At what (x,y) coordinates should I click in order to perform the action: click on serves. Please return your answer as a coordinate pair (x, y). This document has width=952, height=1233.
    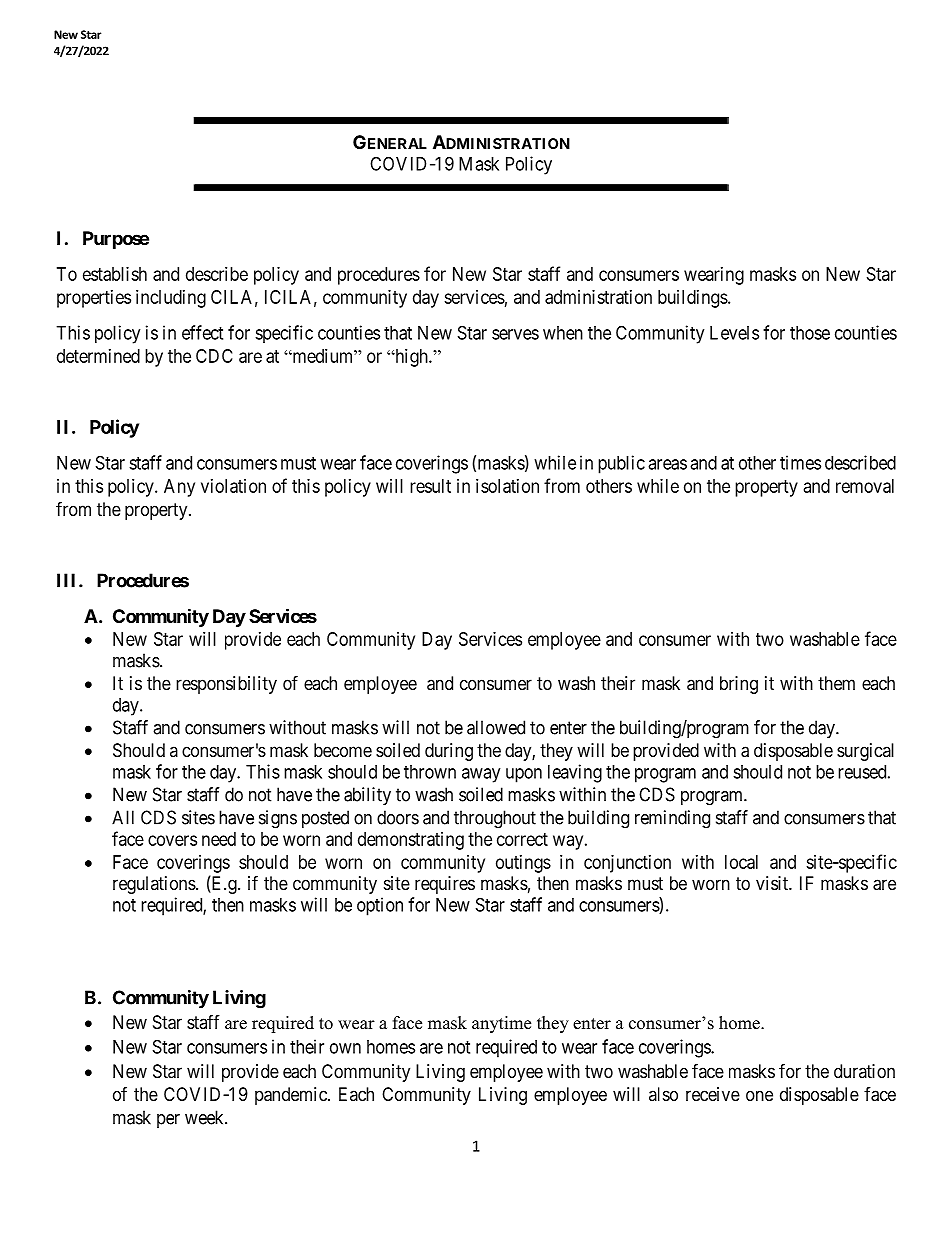
    Looking at the image, I should click on (515, 334).
